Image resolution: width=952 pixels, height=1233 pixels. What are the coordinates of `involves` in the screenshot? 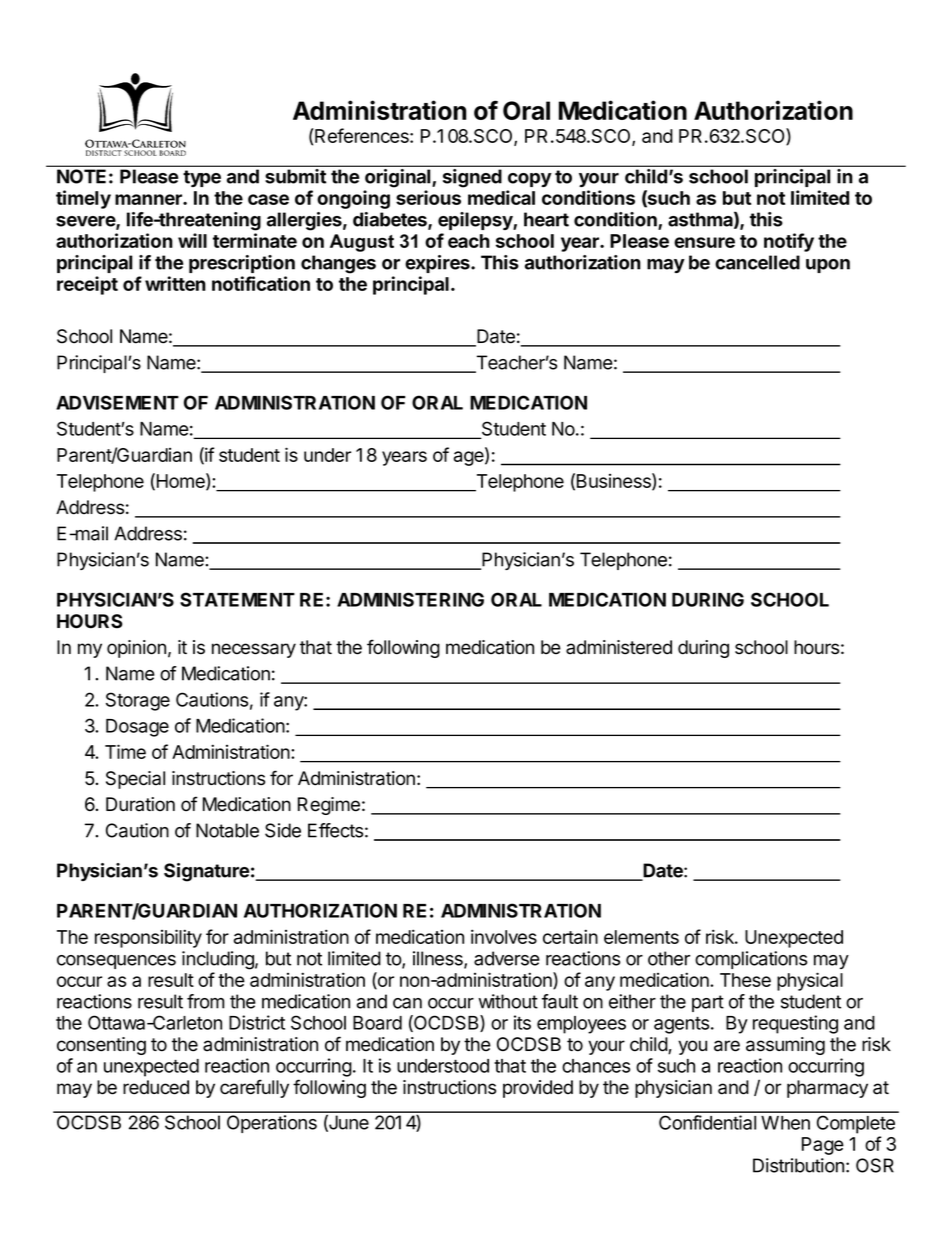 It's located at (504, 936).
